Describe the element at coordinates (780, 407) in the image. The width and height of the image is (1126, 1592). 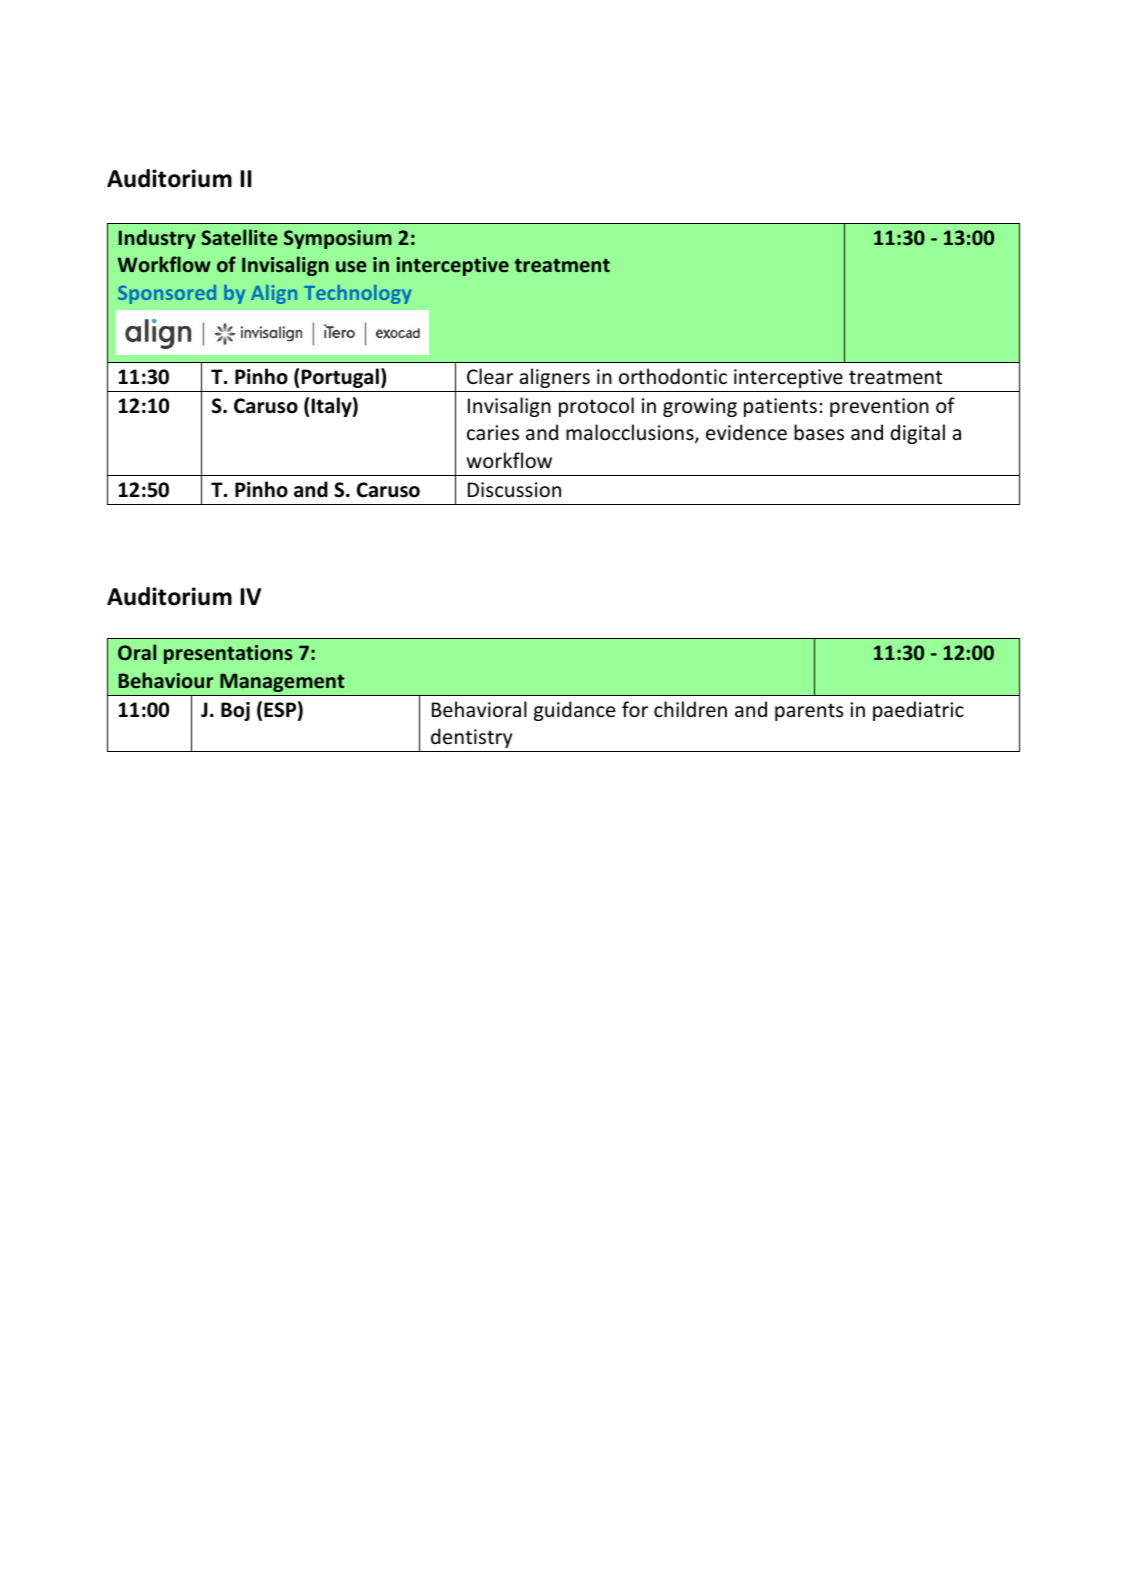
I see `patients` at that location.
